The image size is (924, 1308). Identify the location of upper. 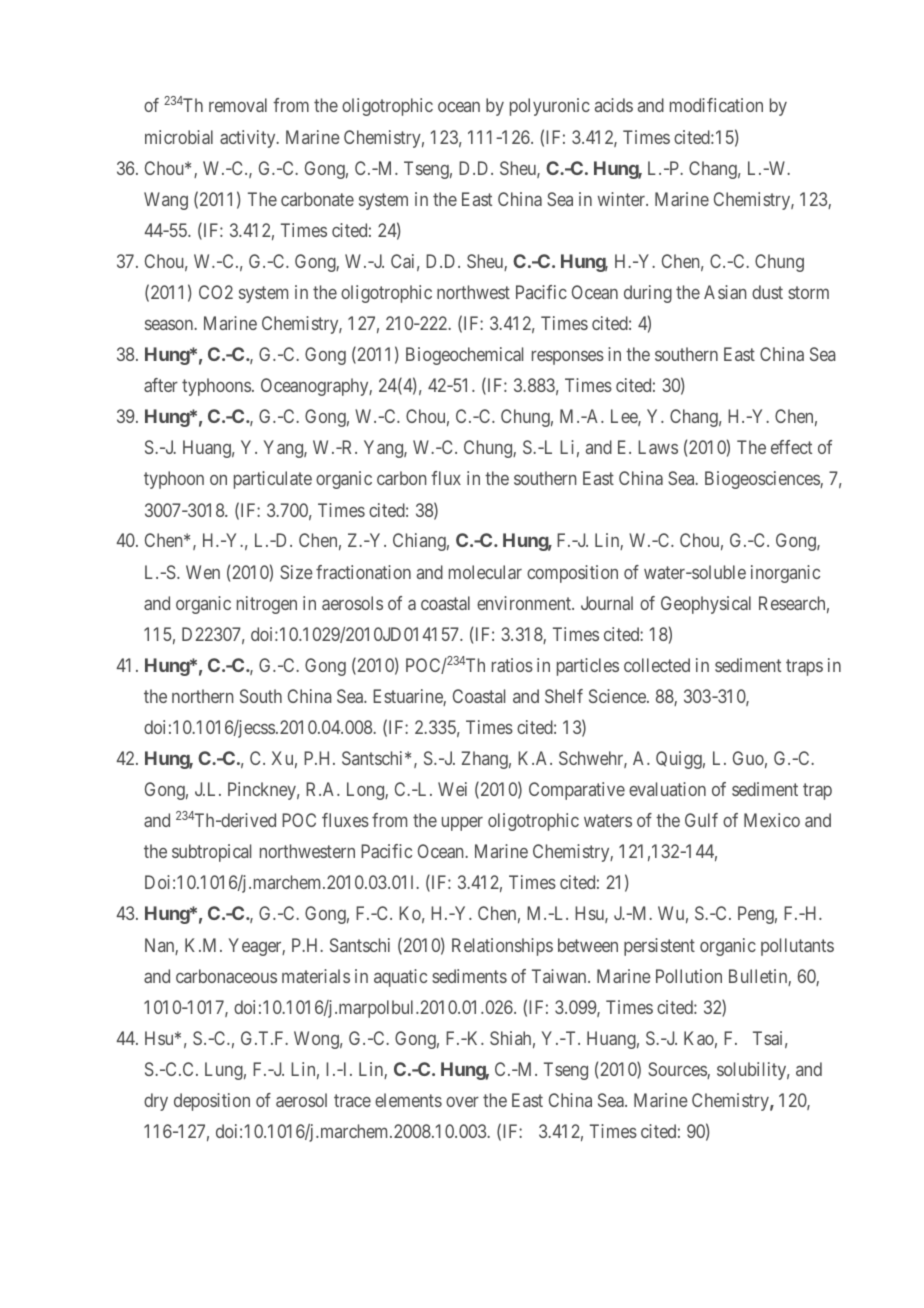
(462, 824).
